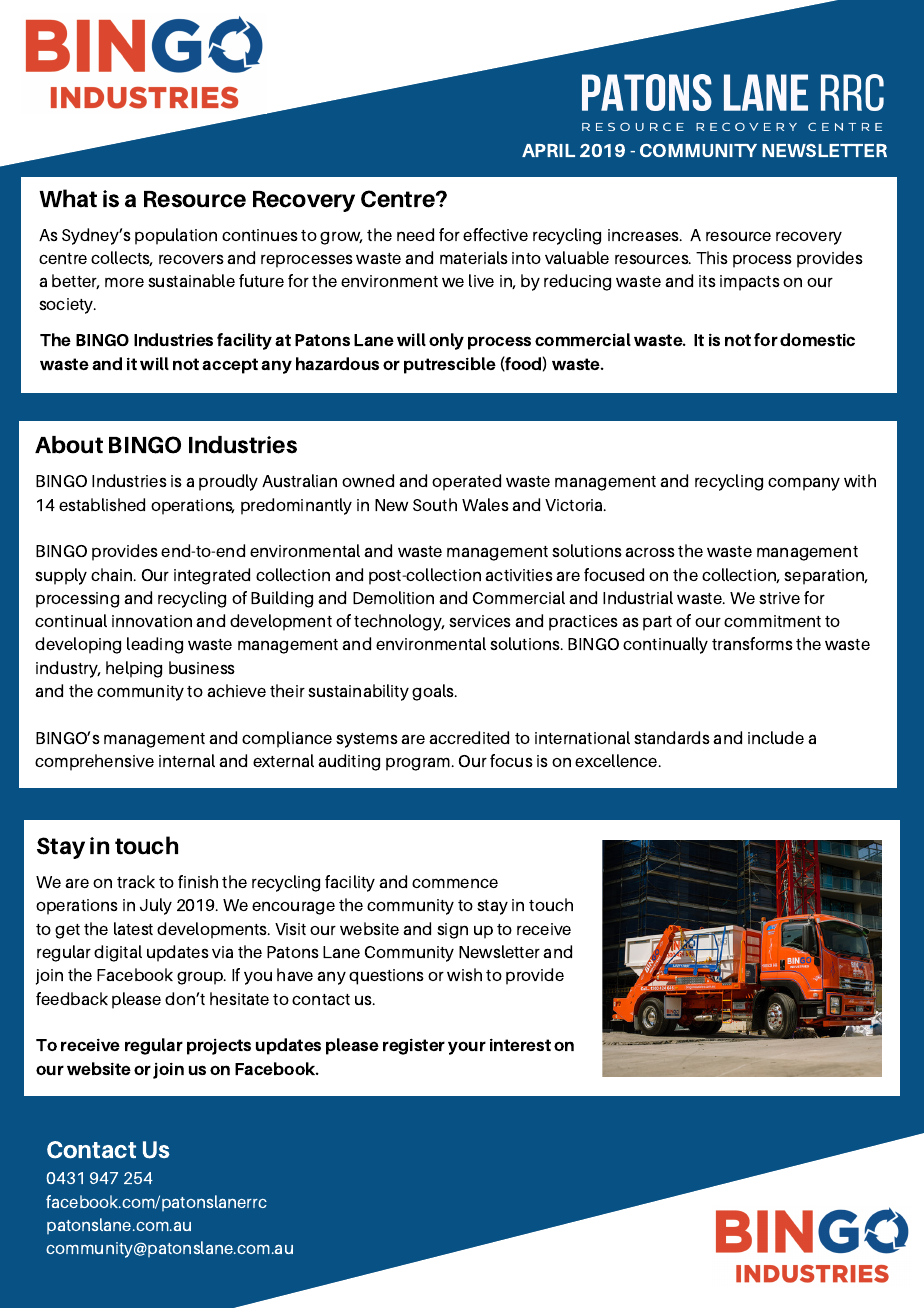 The width and height of the screenshot is (924, 1308). I want to click on APRIL, so click(548, 150).
